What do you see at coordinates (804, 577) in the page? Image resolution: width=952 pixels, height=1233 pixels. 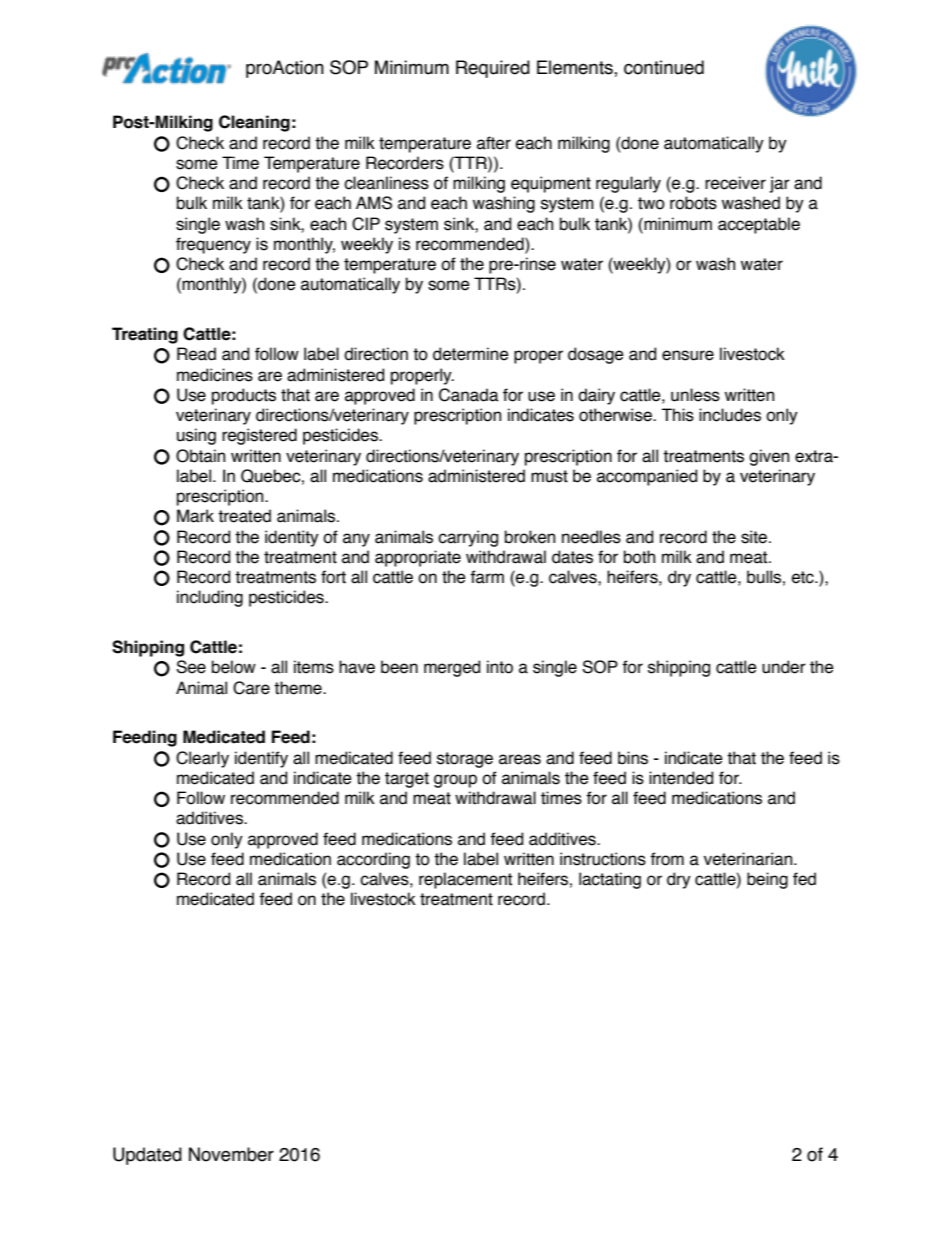 I see `etc` at bounding box center [804, 577].
